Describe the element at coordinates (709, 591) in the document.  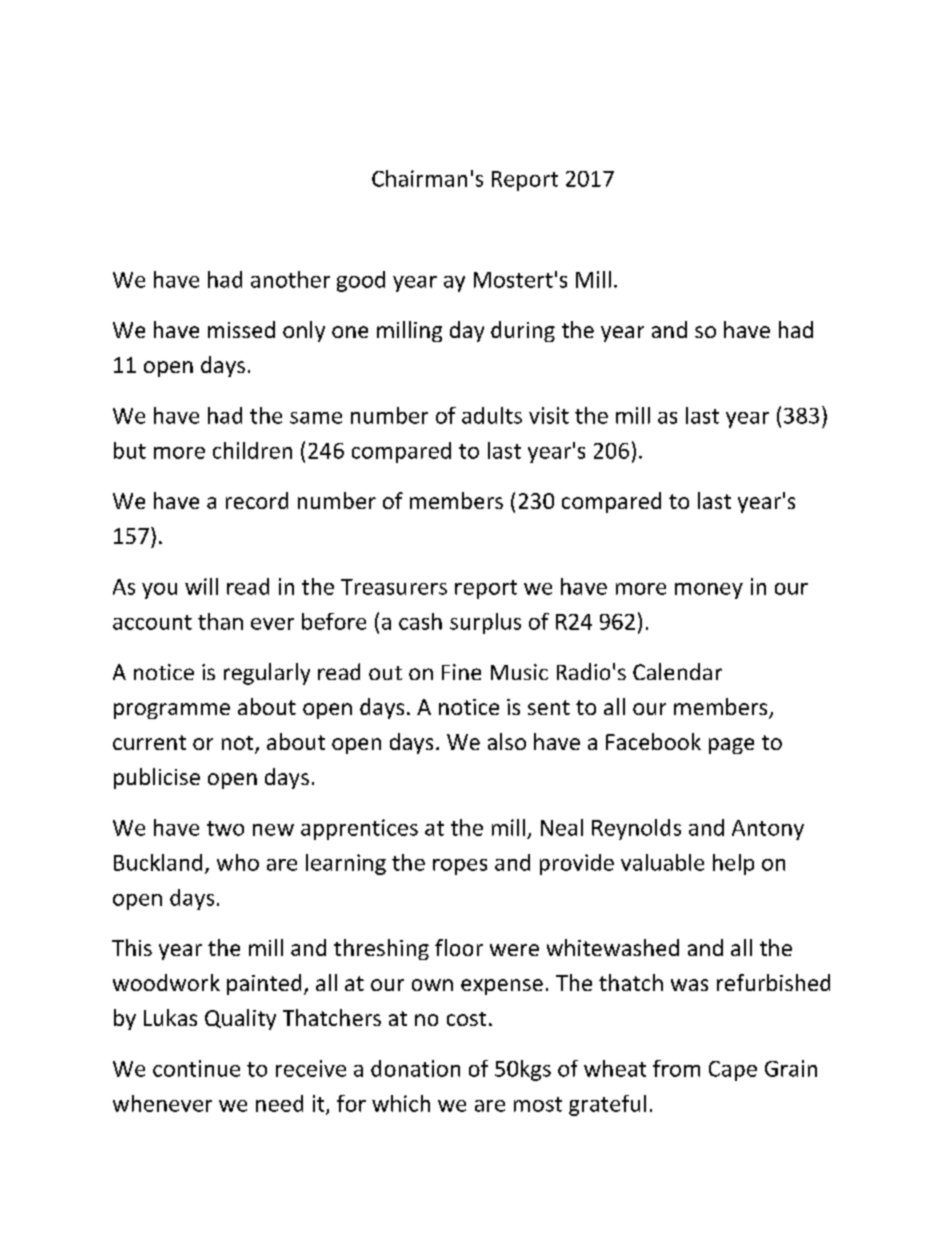
I see `money` at that location.
